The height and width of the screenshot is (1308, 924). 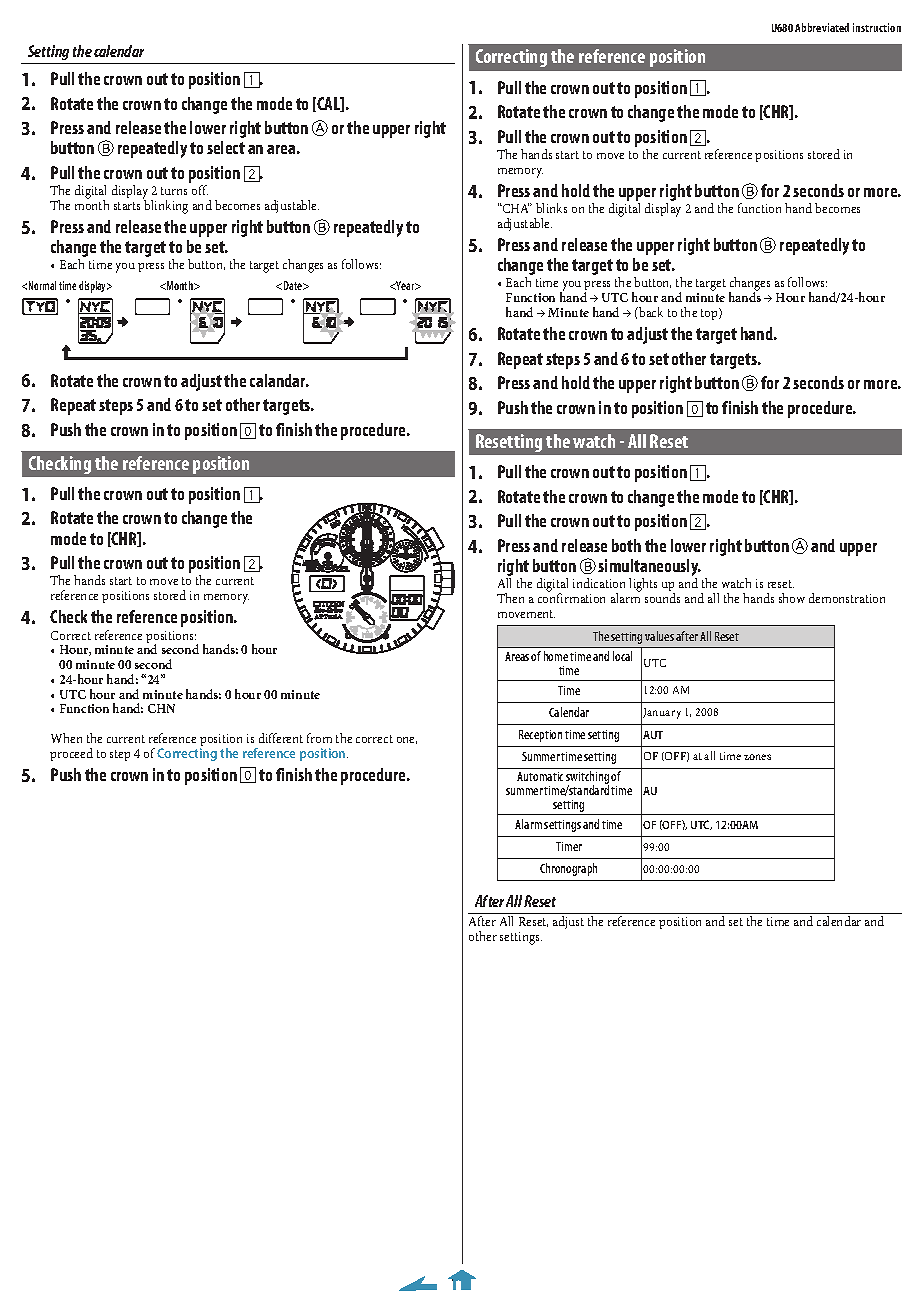 I want to click on Abbreviated, so click(x=822, y=27).
